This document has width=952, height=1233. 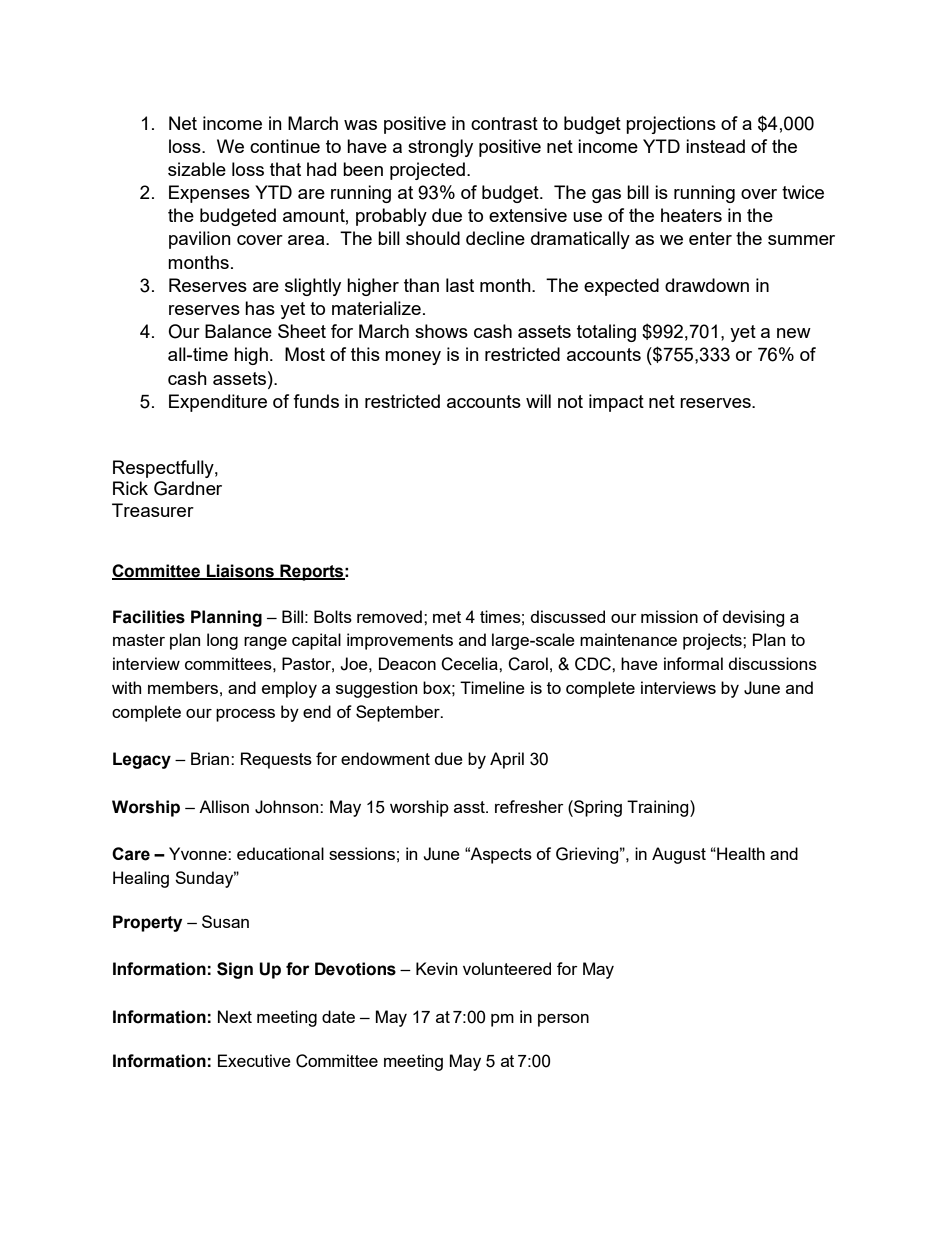 What do you see at coordinates (218, 403) in the document?
I see `Expenditure` at bounding box center [218, 403].
